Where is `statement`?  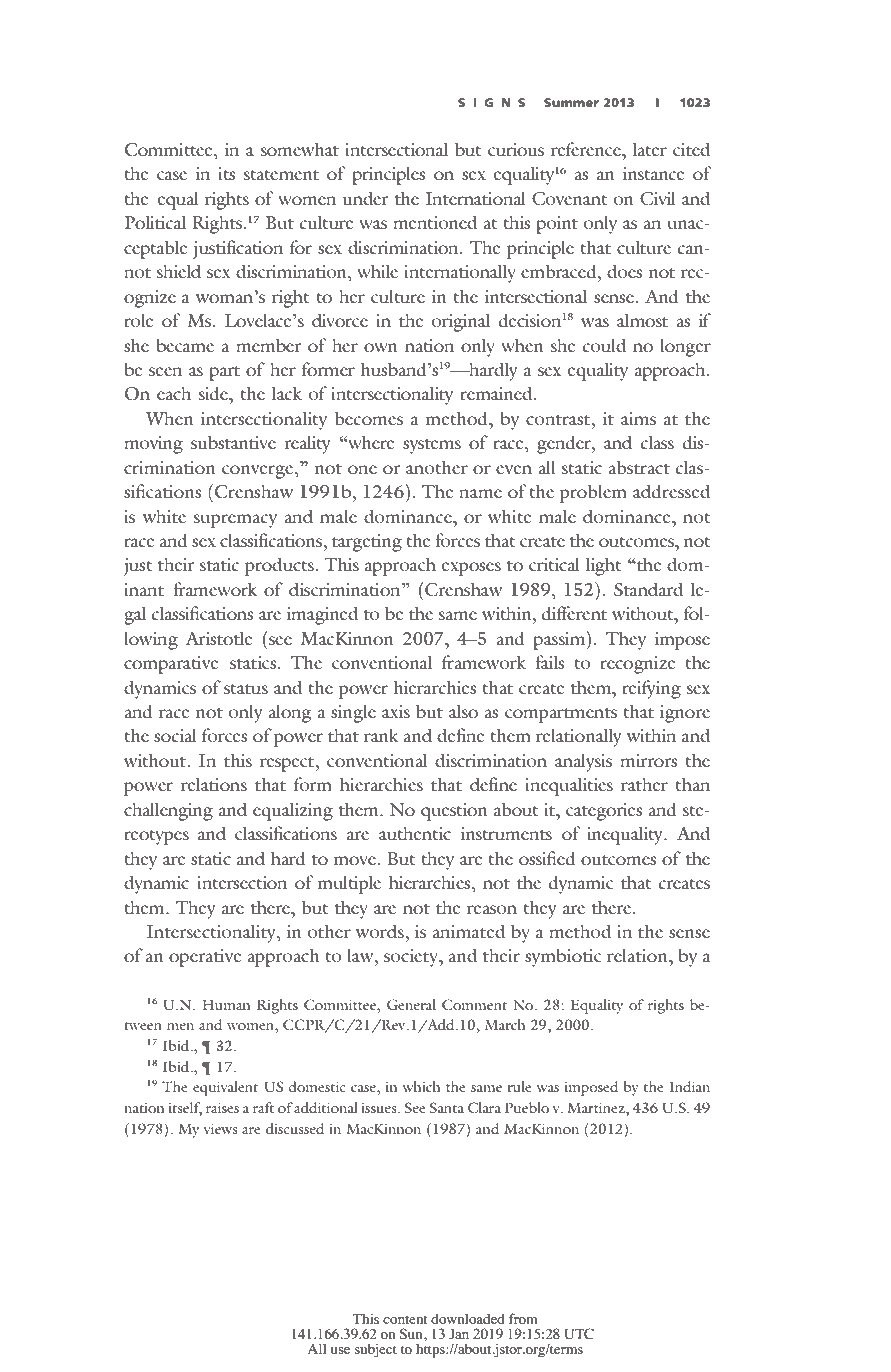 statement is located at coordinates (281, 175).
